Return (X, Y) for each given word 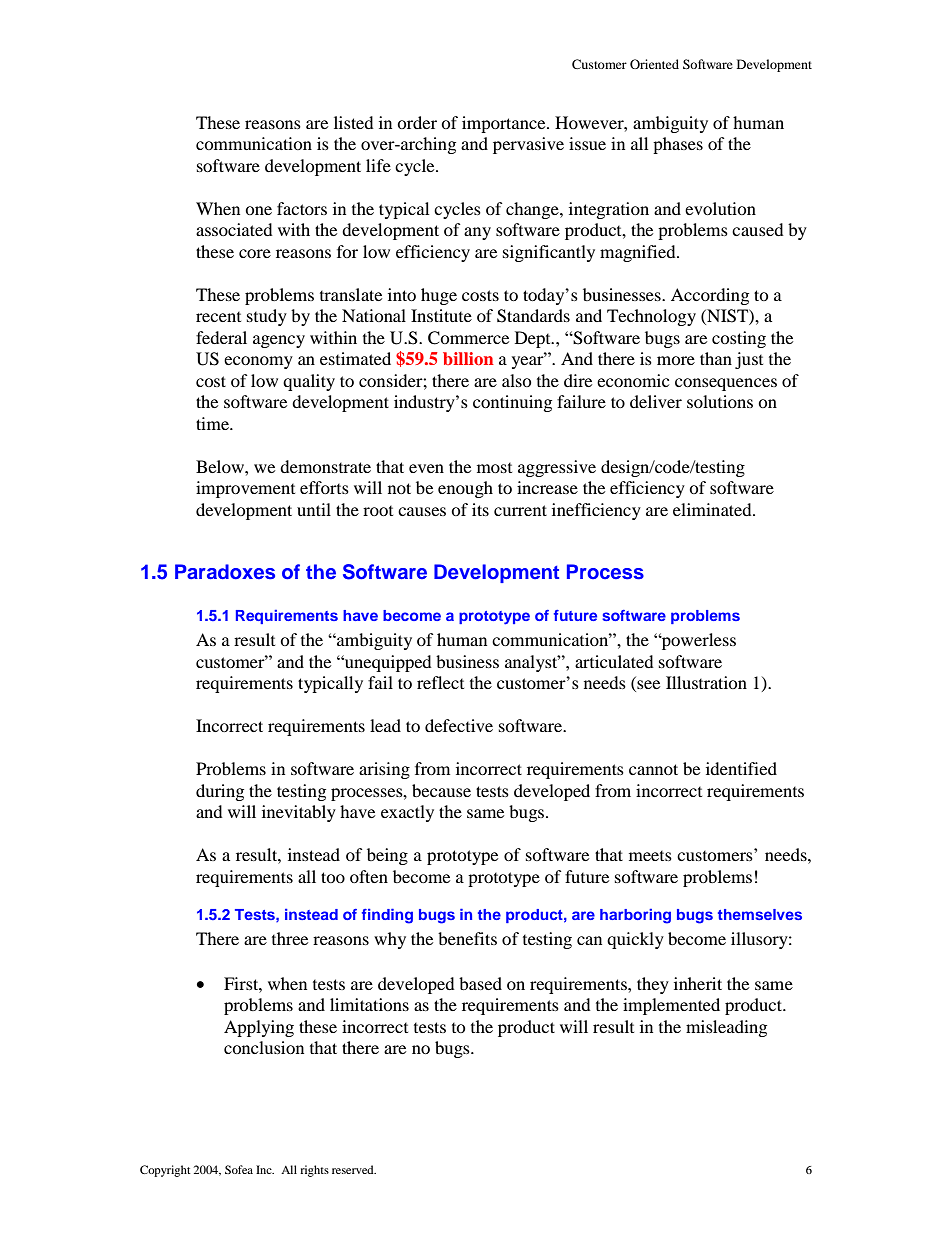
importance (505, 124)
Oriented (654, 64)
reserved (354, 1169)
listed (354, 122)
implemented (671, 1006)
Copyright (165, 1171)
